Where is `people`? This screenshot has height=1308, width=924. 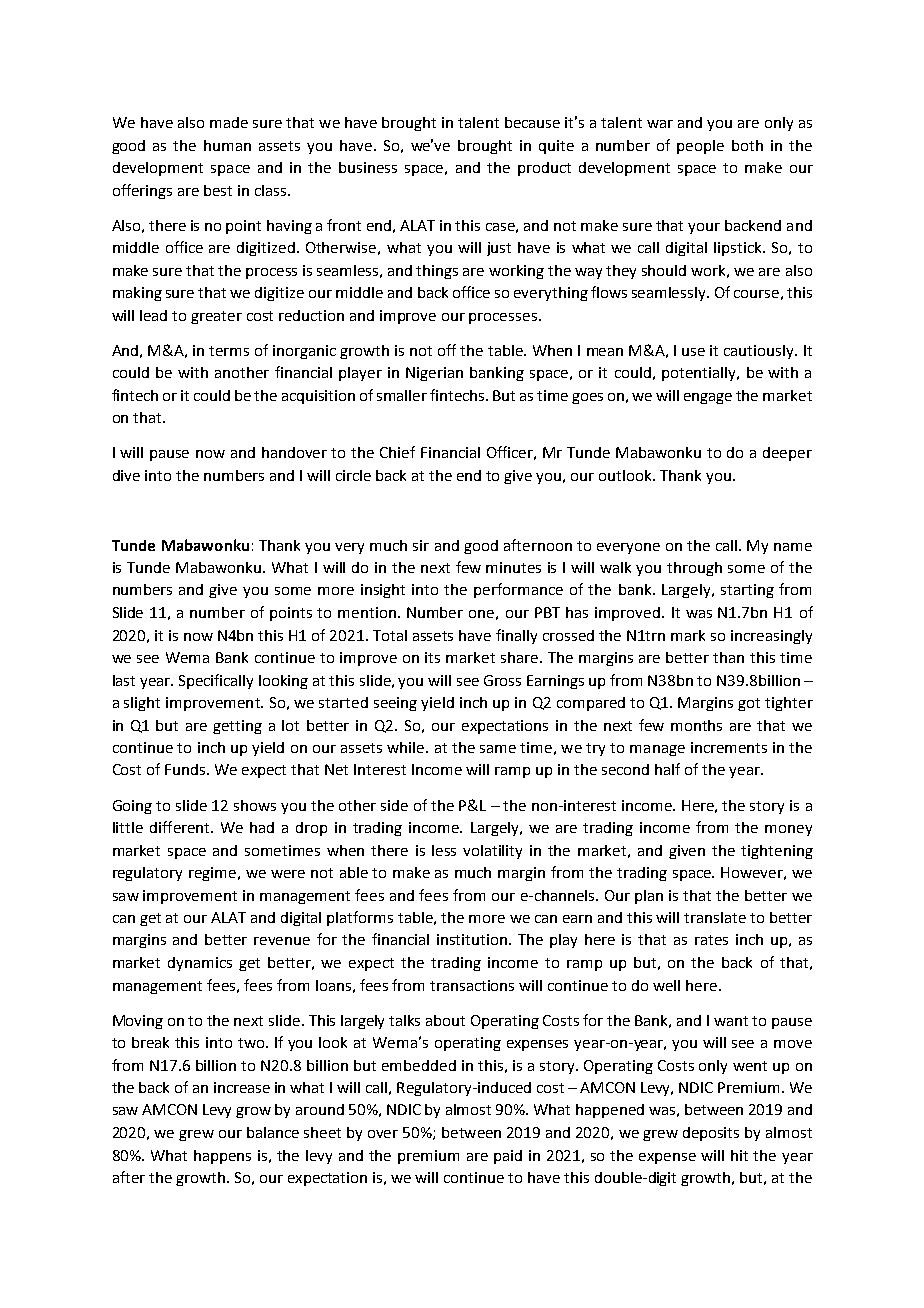 people is located at coordinates (700, 147).
